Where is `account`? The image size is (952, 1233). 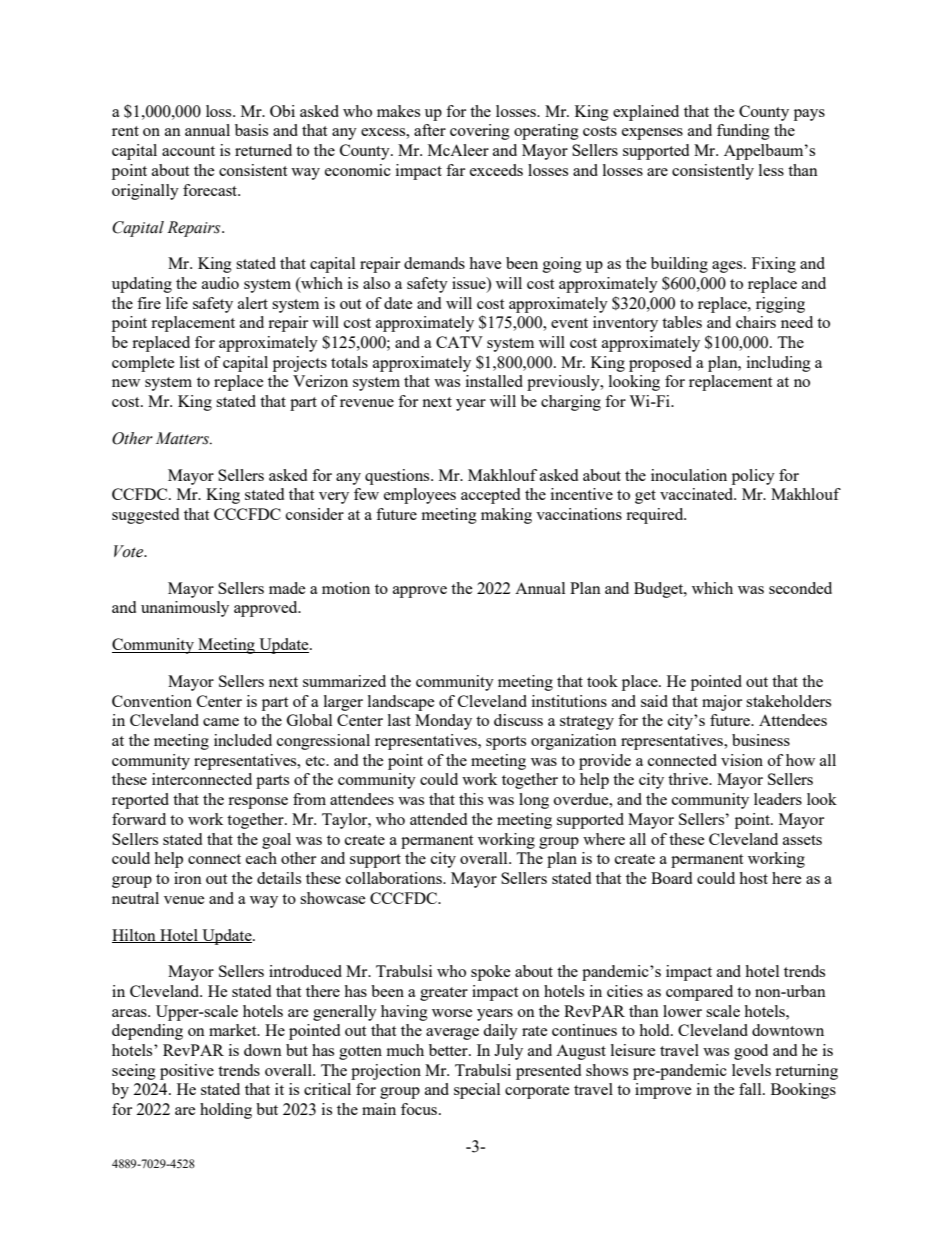
account is located at coordinates (188, 151).
